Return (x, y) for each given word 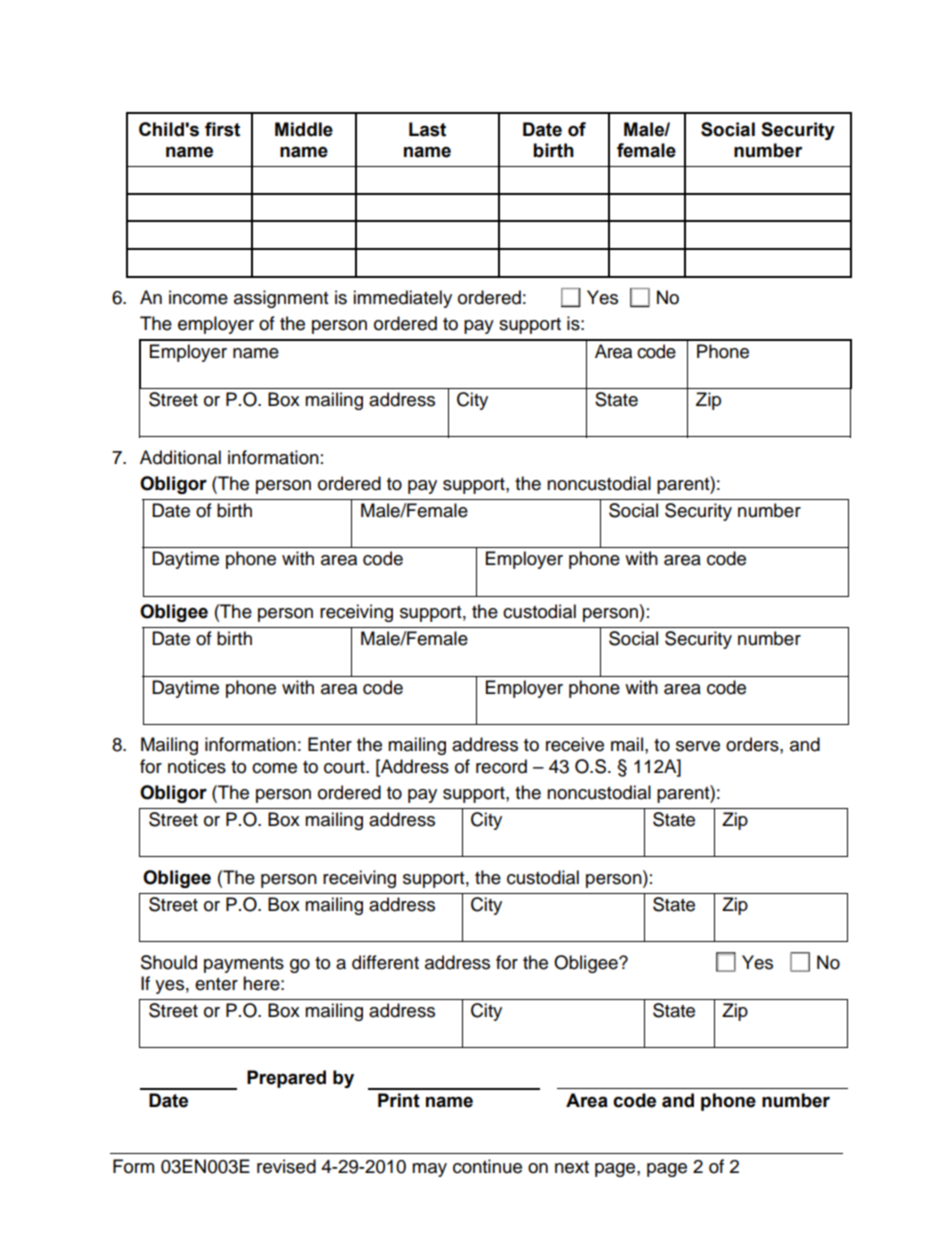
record (501, 766)
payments (244, 965)
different (385, 962)
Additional (180, 457)
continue (487, 1166)
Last (427, 129)
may (429, 1170)
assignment (281, 299)
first (222, 129)
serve (698, 746)
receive (575, 744)
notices (197, 766)
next (572, 1167)
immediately (402, 299)
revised (286, 1166)
